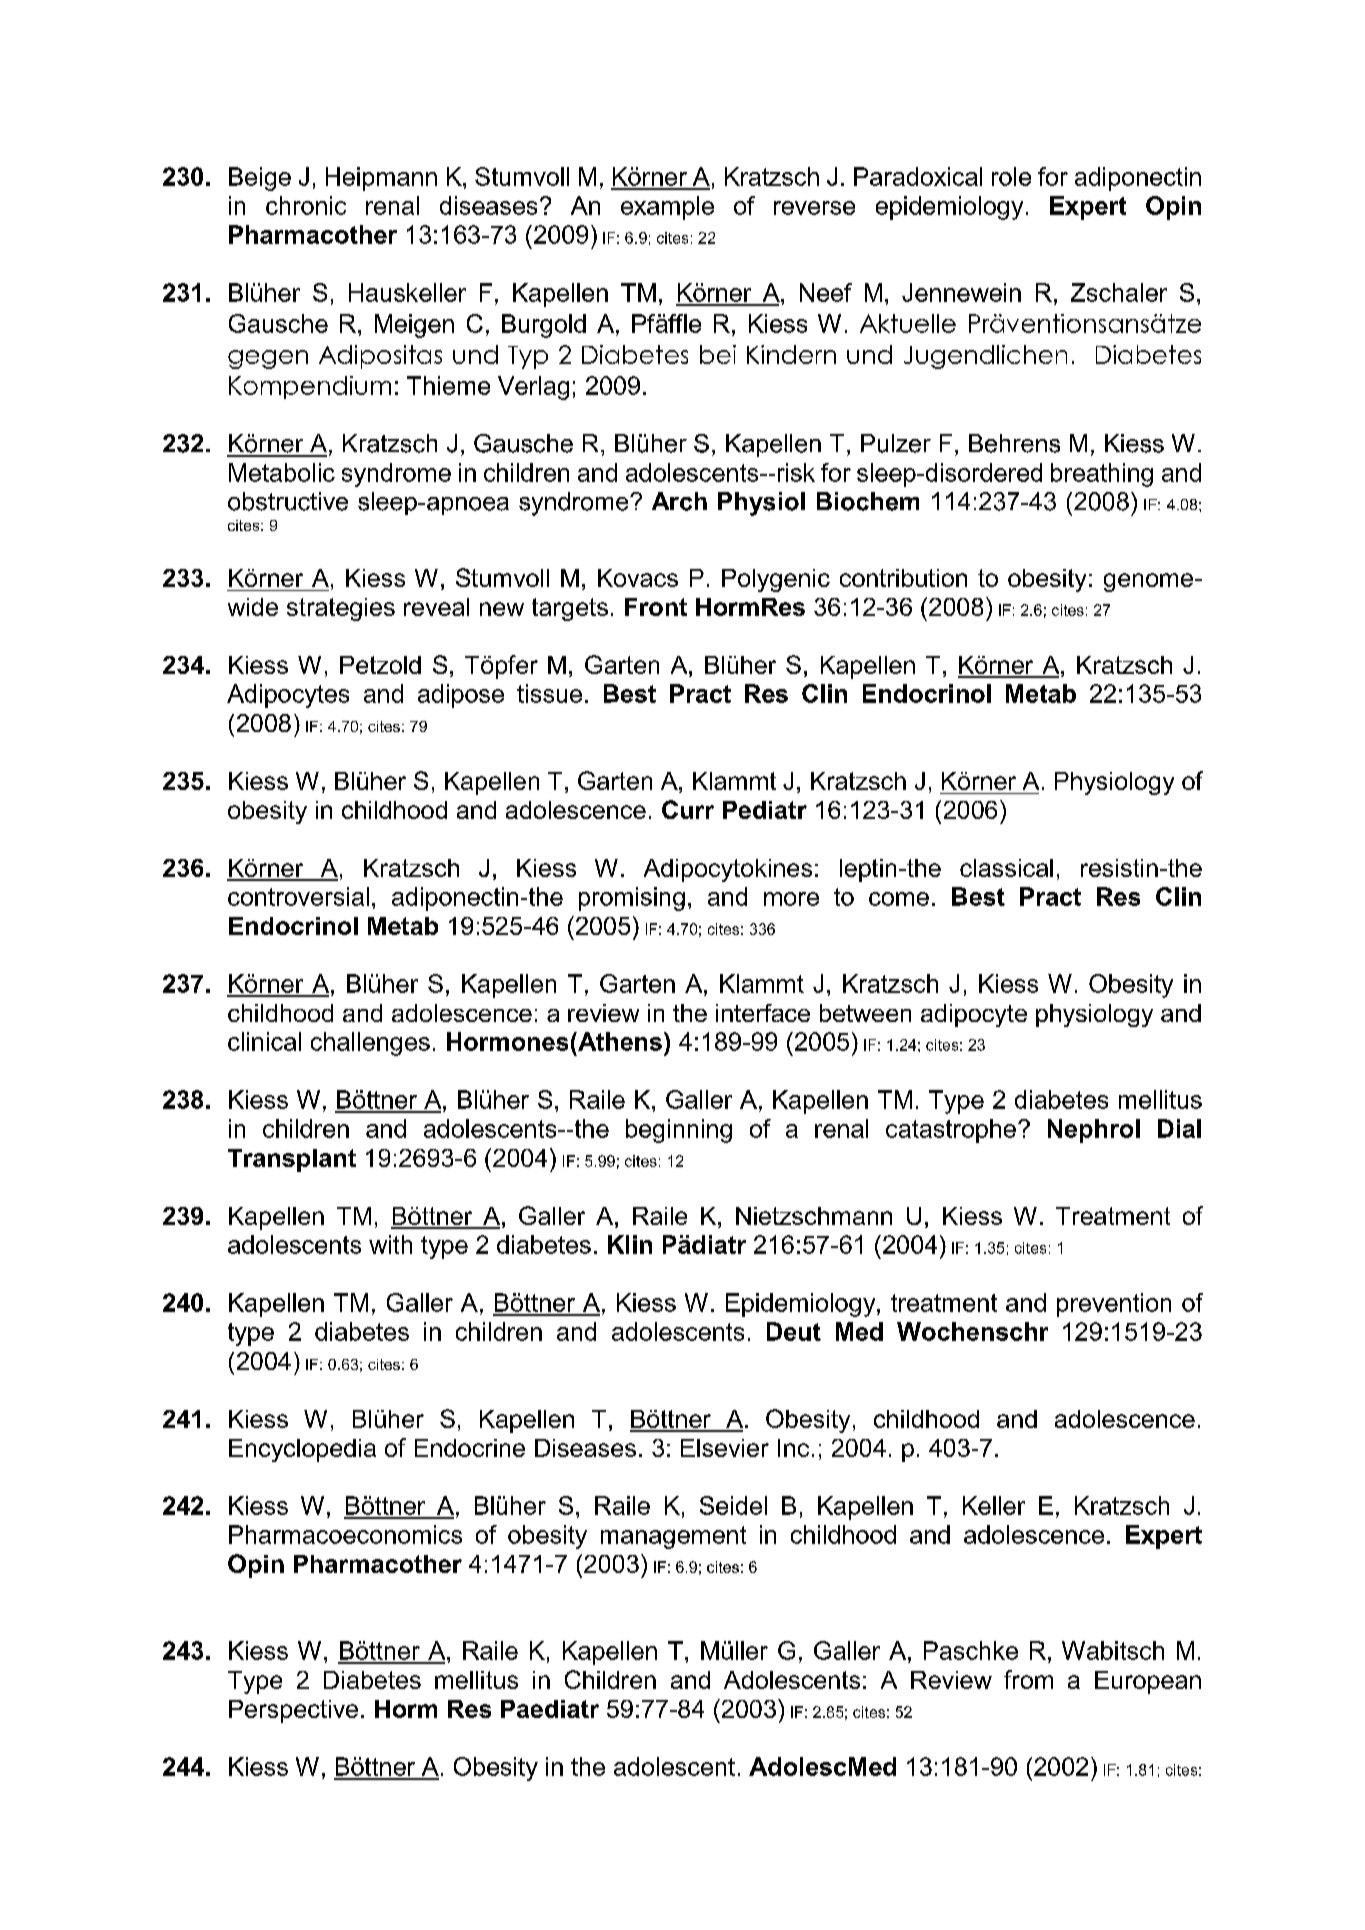  I want to click on example, so click(667, 208).
